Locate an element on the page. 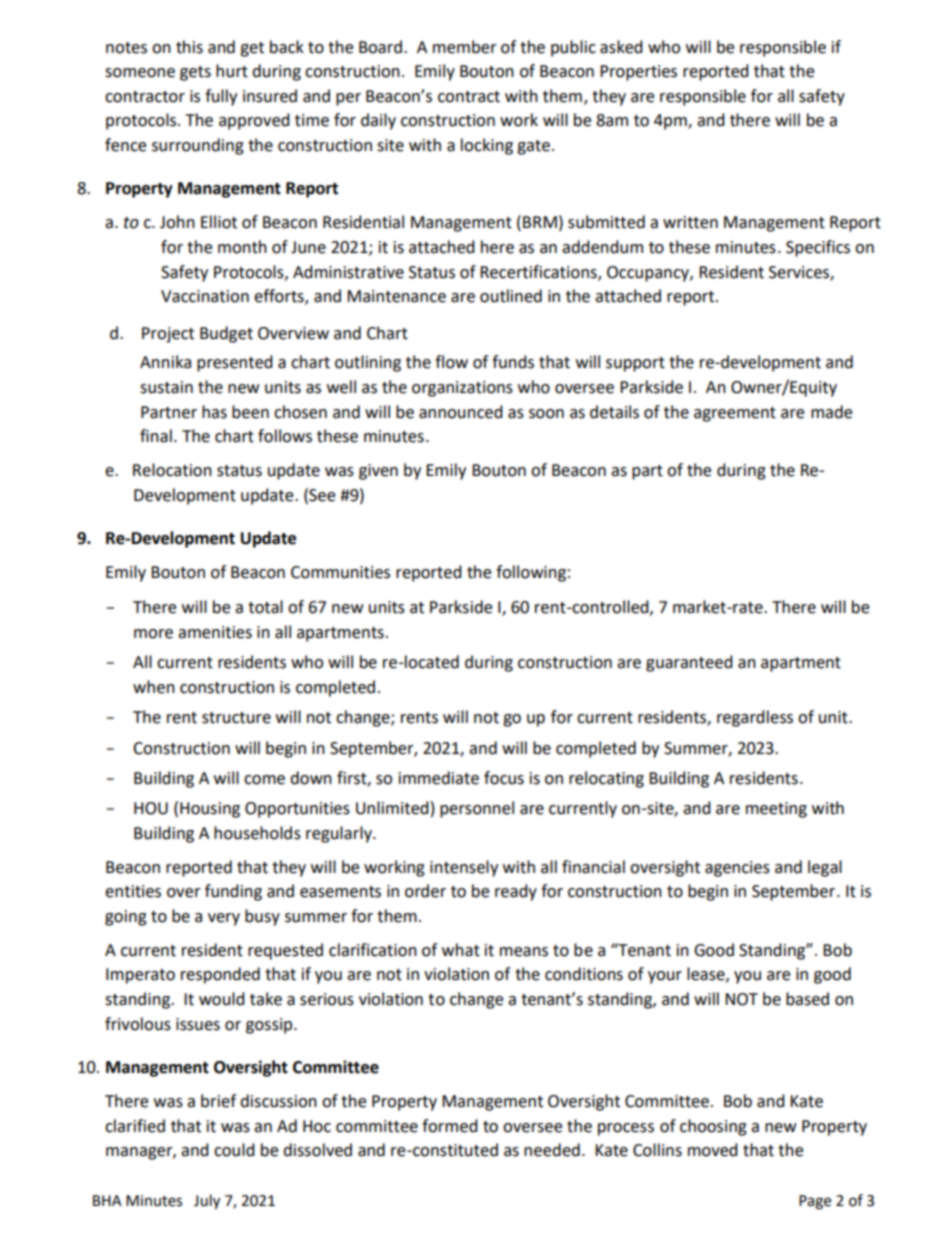  July is located at coordinates (207, 1202).
